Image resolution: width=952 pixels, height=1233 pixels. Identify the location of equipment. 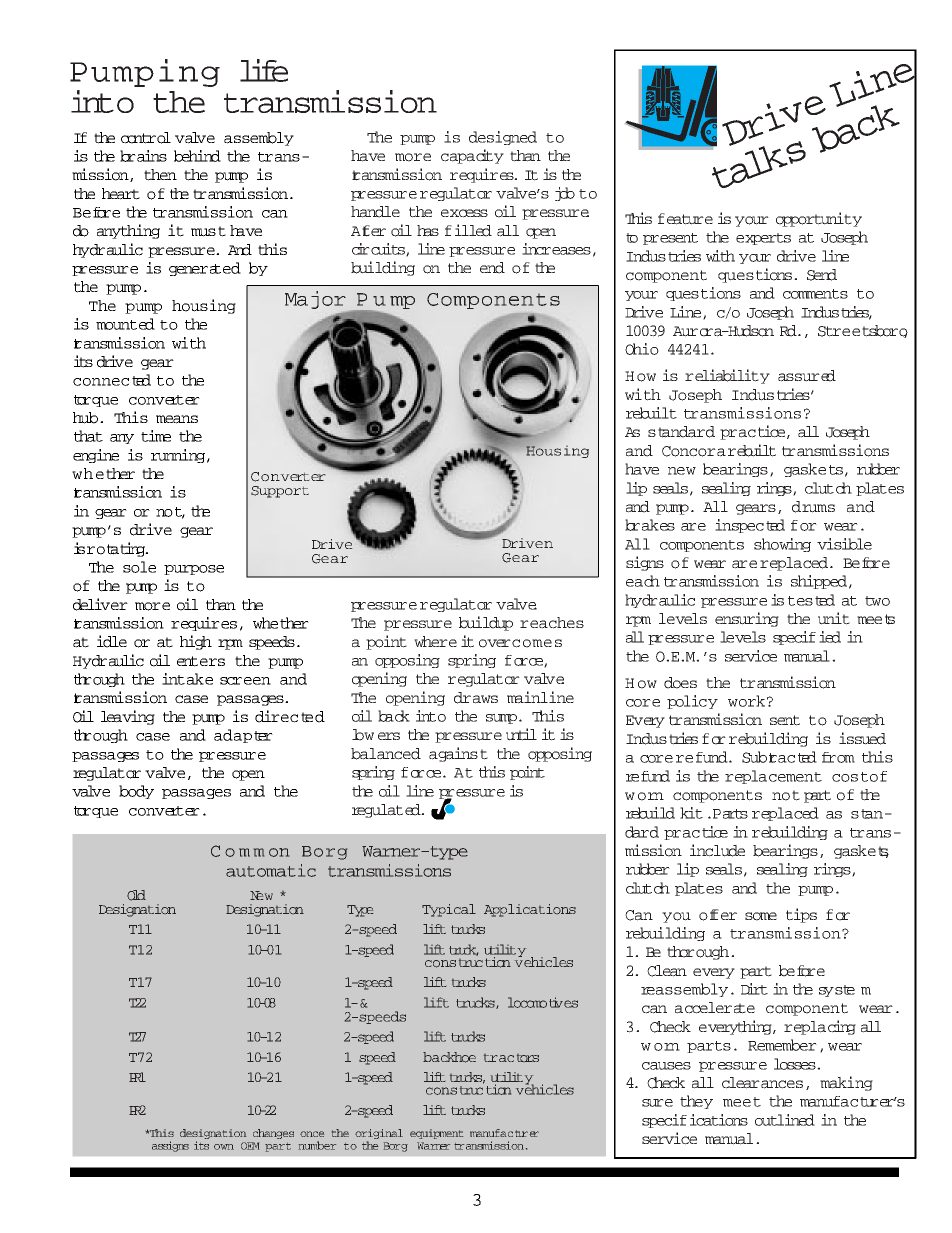
(436, 1134).
